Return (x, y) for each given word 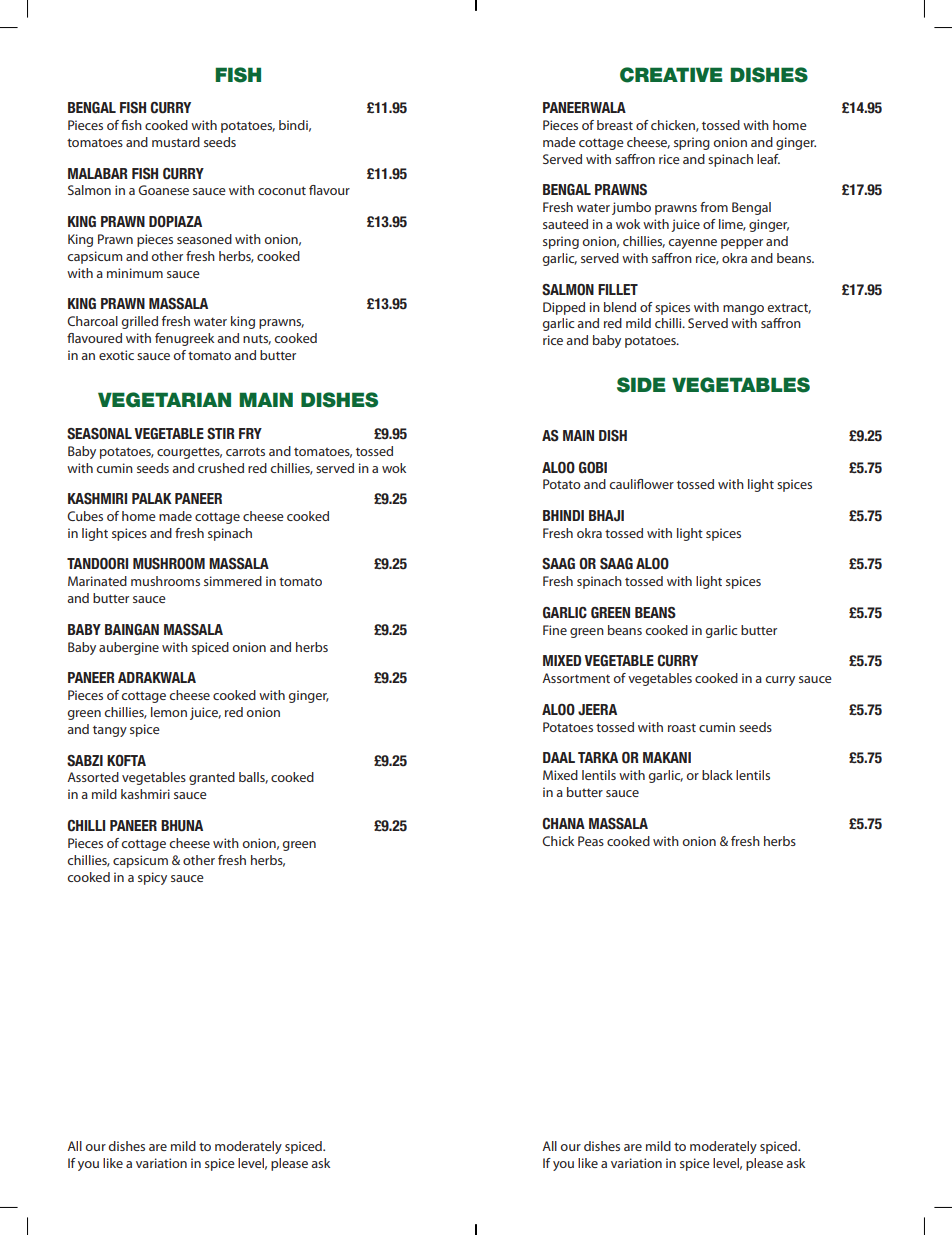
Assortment (576, 678)
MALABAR (98, 173)
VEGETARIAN (164, 400)
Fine (555, 630)
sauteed (565, 224)
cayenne (692, 244)
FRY (250, 433)
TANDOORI (97, 564)
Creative (671, 75)
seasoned (204, 239)
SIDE (641, 385)
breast (615, 125)
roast (682, 727)
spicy (152, 878)
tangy (110, 731)
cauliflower (641, 484)
